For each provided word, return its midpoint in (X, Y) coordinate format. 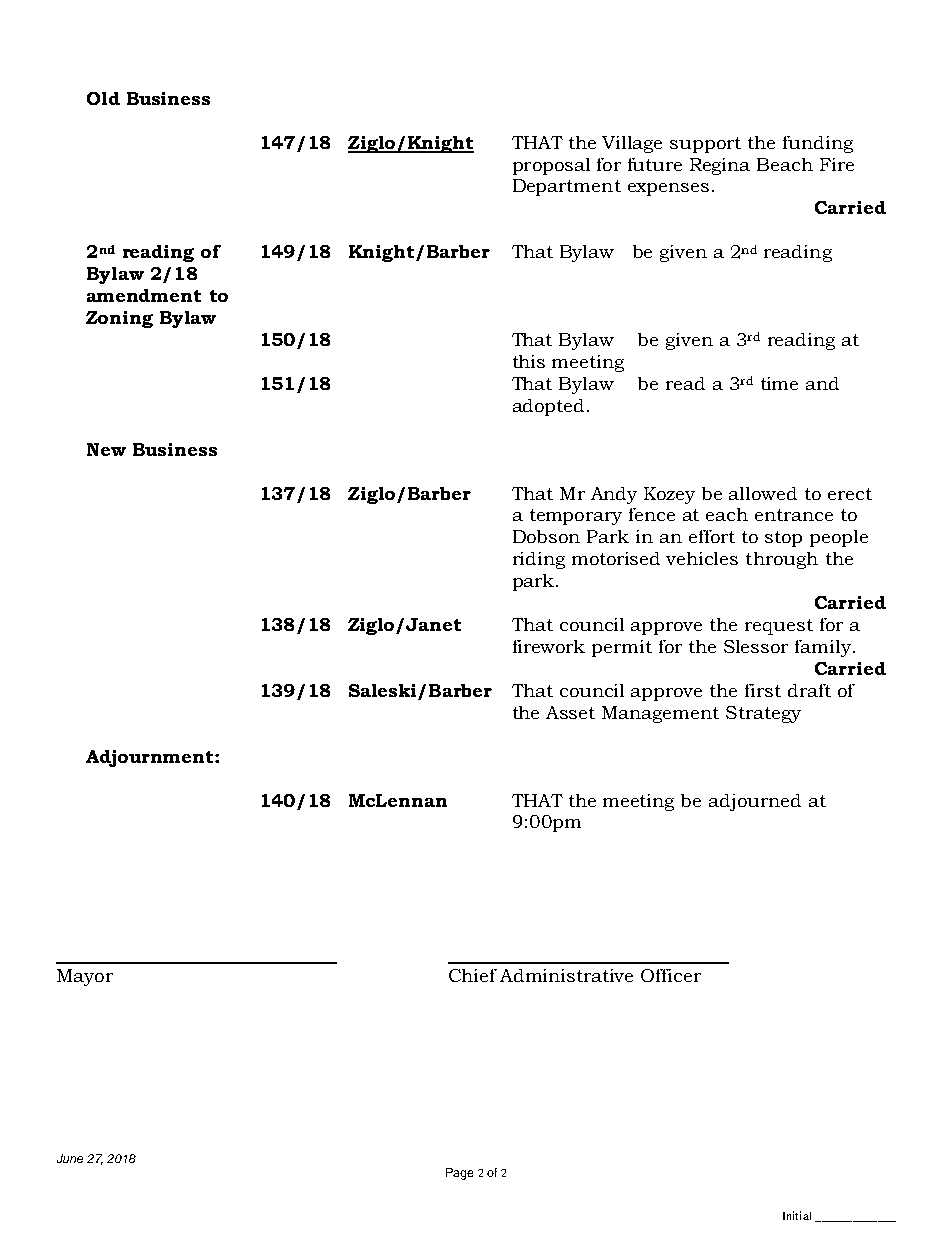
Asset (570, 712)
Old (103, 98)
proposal (551, 166)
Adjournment (151, 758)
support (705, 145)
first (763, 690)
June (70, 1158)
